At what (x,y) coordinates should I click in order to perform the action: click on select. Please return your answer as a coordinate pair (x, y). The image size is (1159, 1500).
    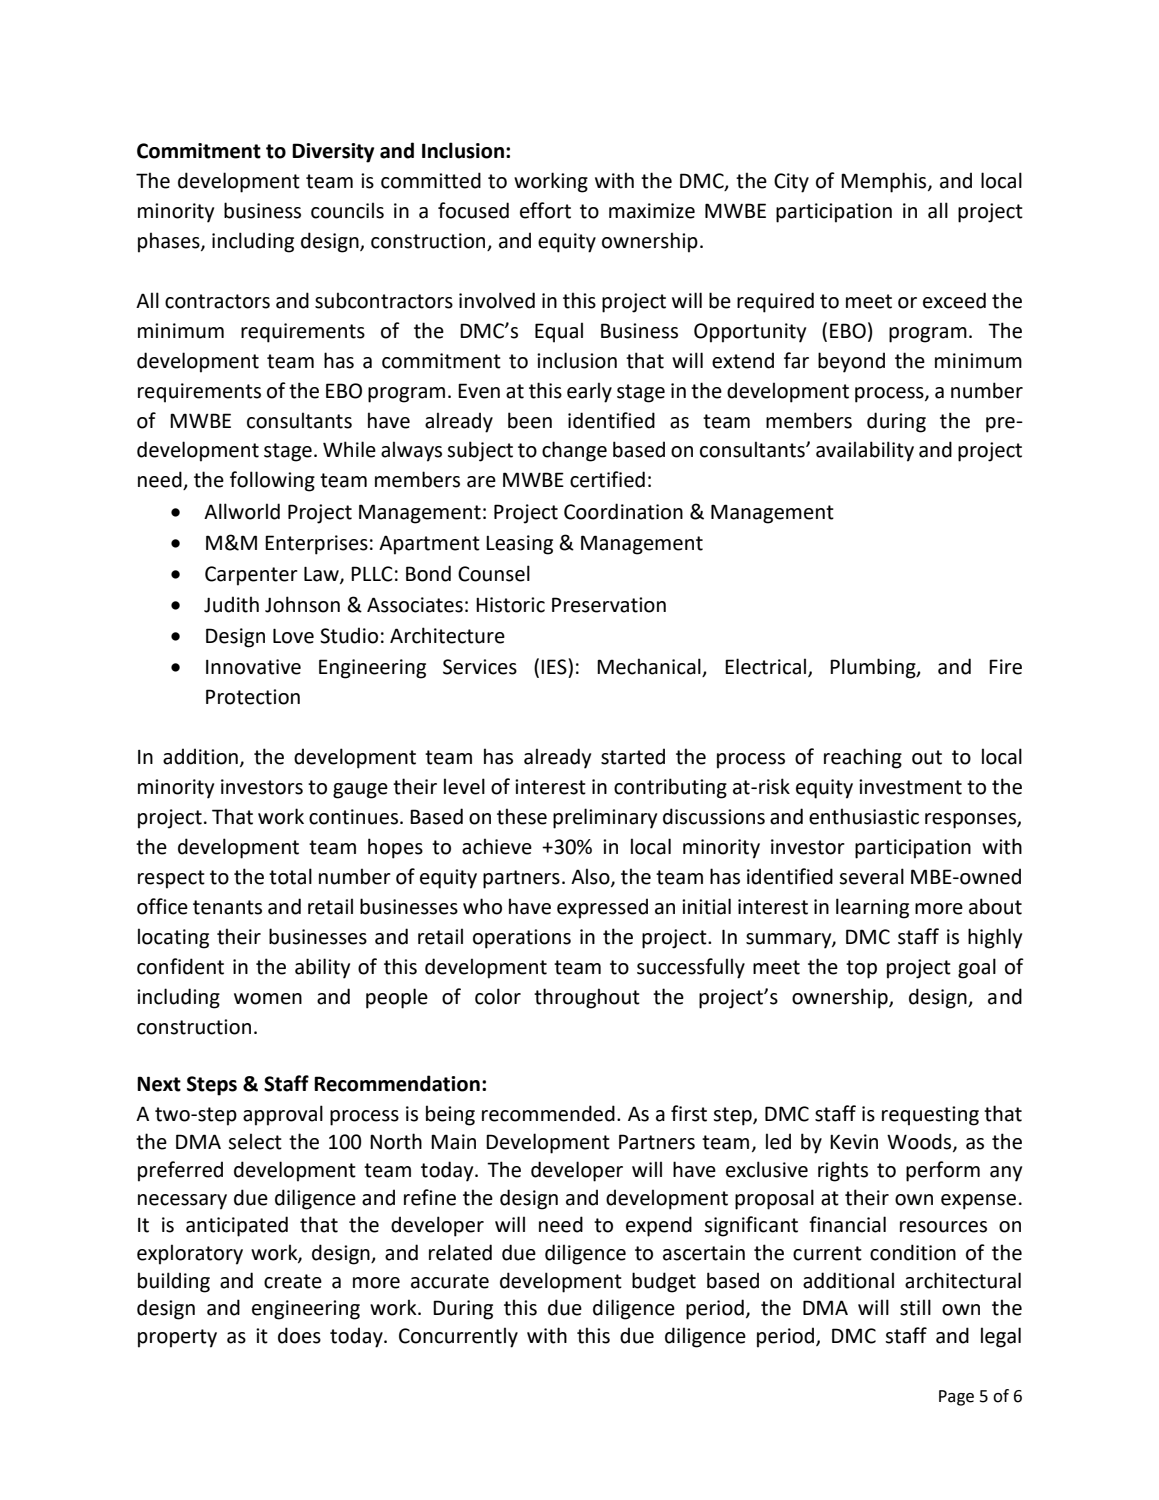
    Looking at the image, I should click on (255, 1141).
